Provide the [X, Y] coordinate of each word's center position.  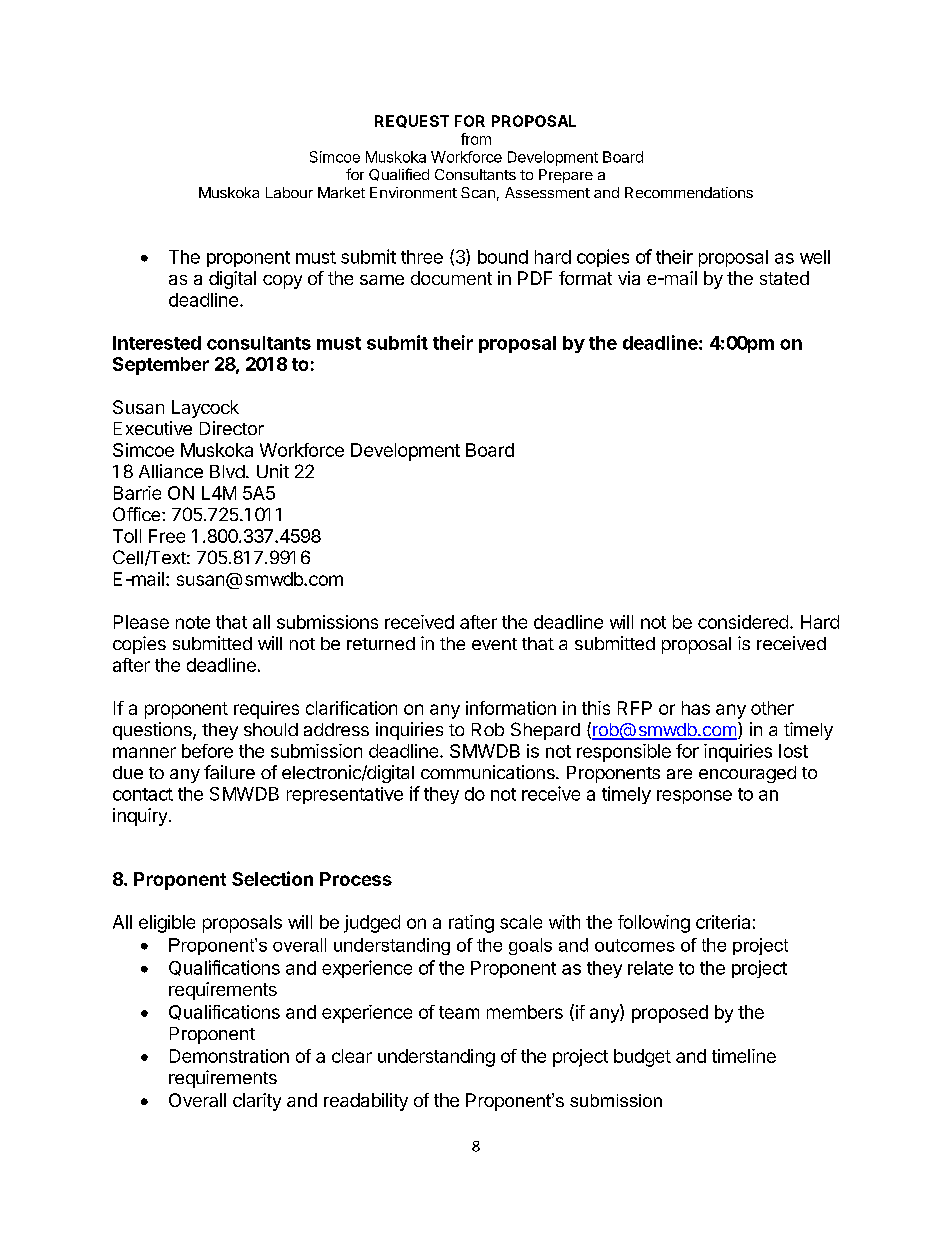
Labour [289, 192]
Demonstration [229, 1056]
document [451, 278]
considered [743, 622]
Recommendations [689, 192]
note [193, 622]
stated [784, 278]
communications [489, 772]
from [476, 139]
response [694, 797]
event [494, 644]
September [161, 366]
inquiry [140, 817]
